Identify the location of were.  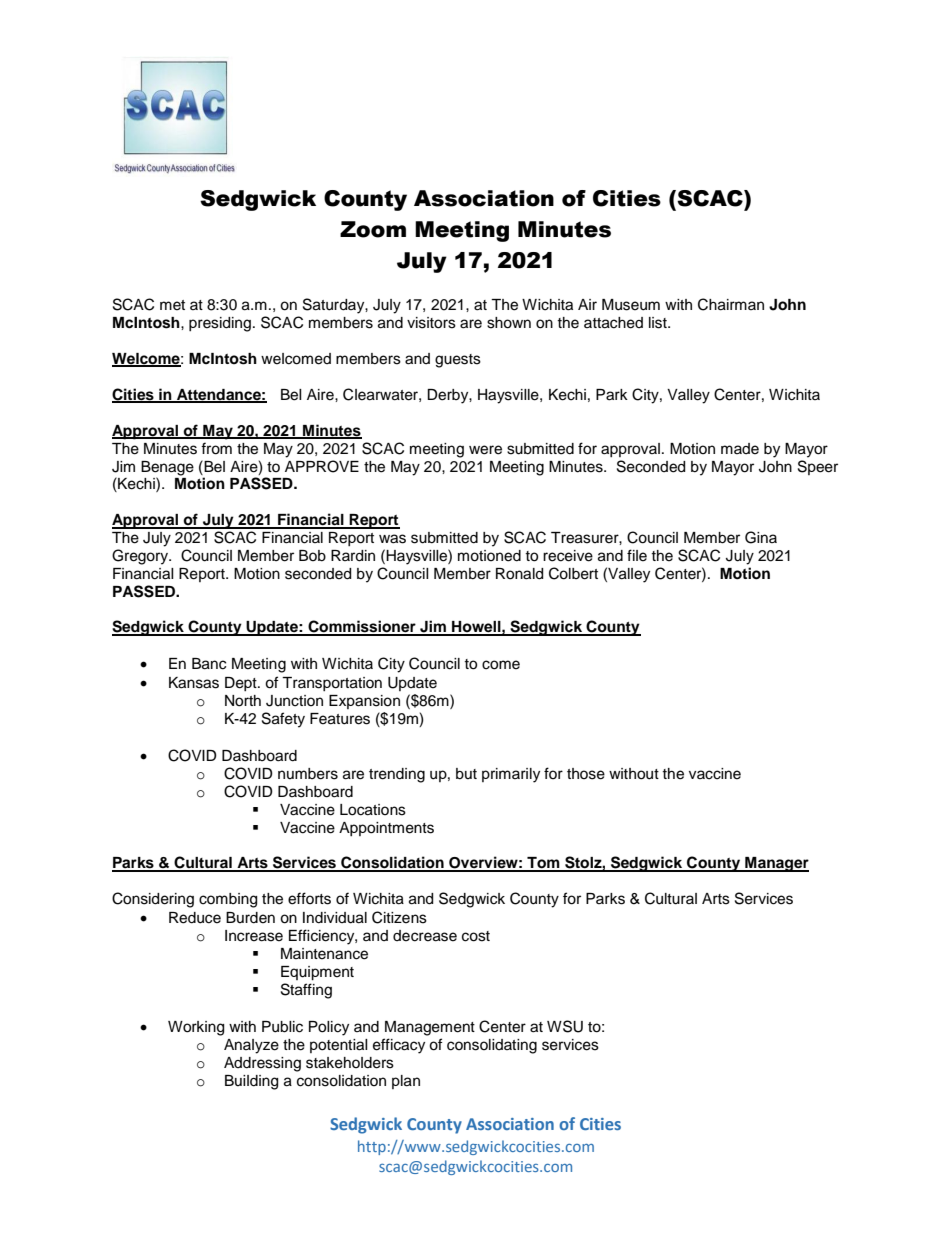
(485, 450).
